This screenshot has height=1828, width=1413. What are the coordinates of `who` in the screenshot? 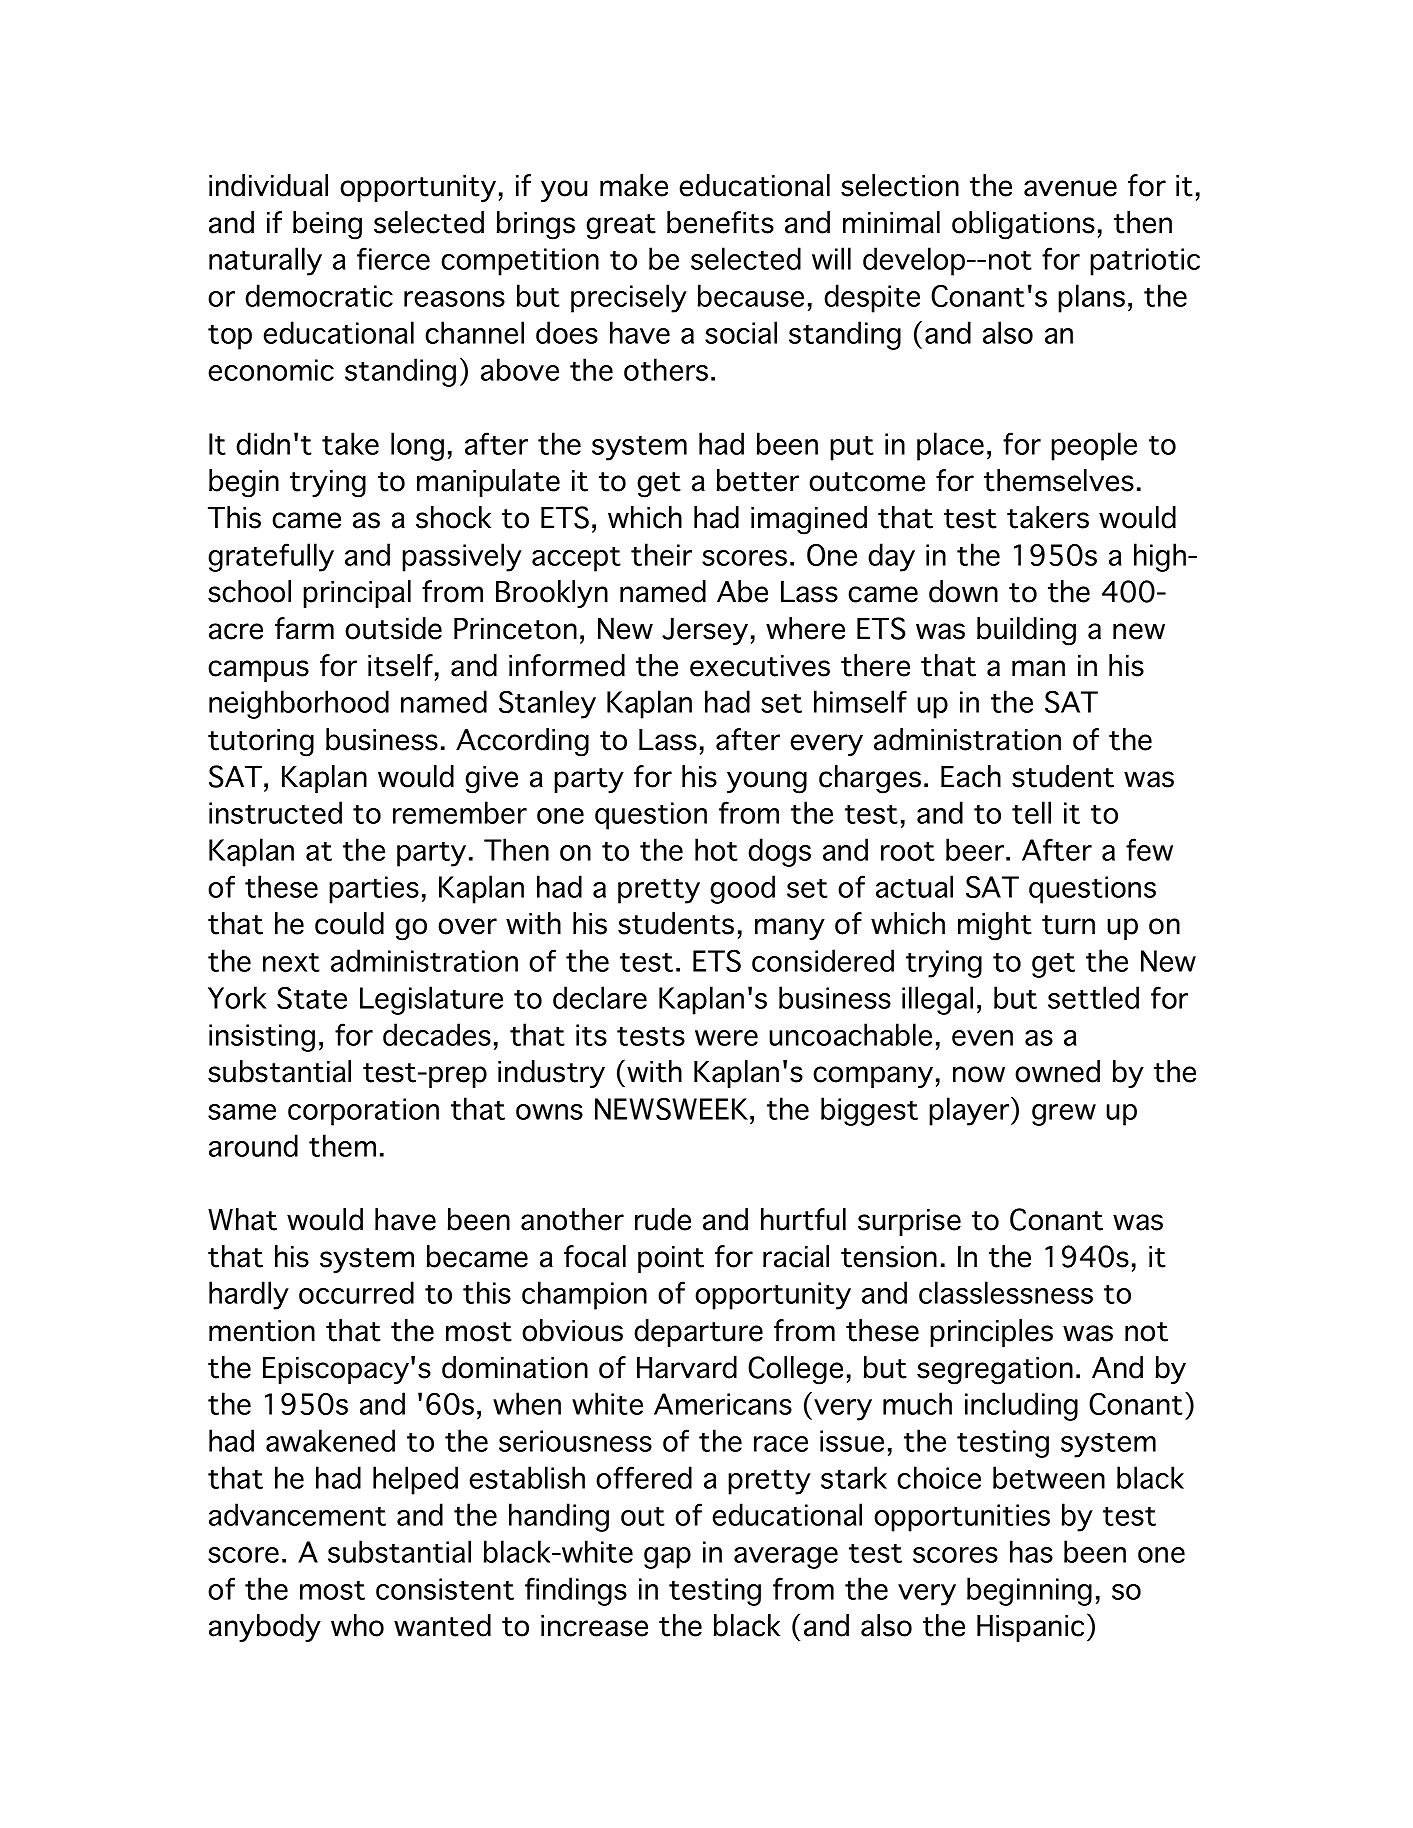 It's located at (357, 1625).
